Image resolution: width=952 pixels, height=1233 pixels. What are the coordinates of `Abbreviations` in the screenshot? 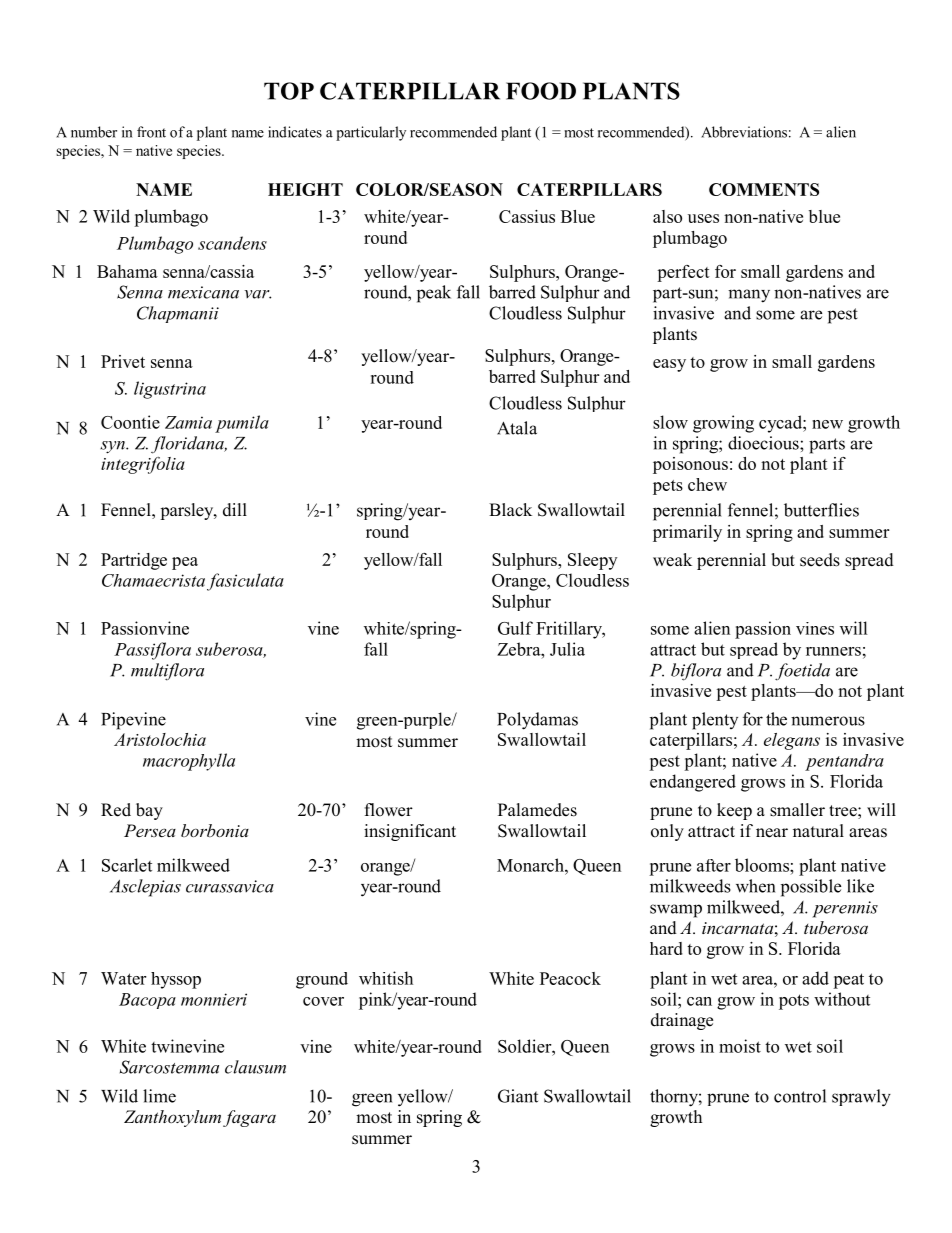 It's located at (744, 132).
